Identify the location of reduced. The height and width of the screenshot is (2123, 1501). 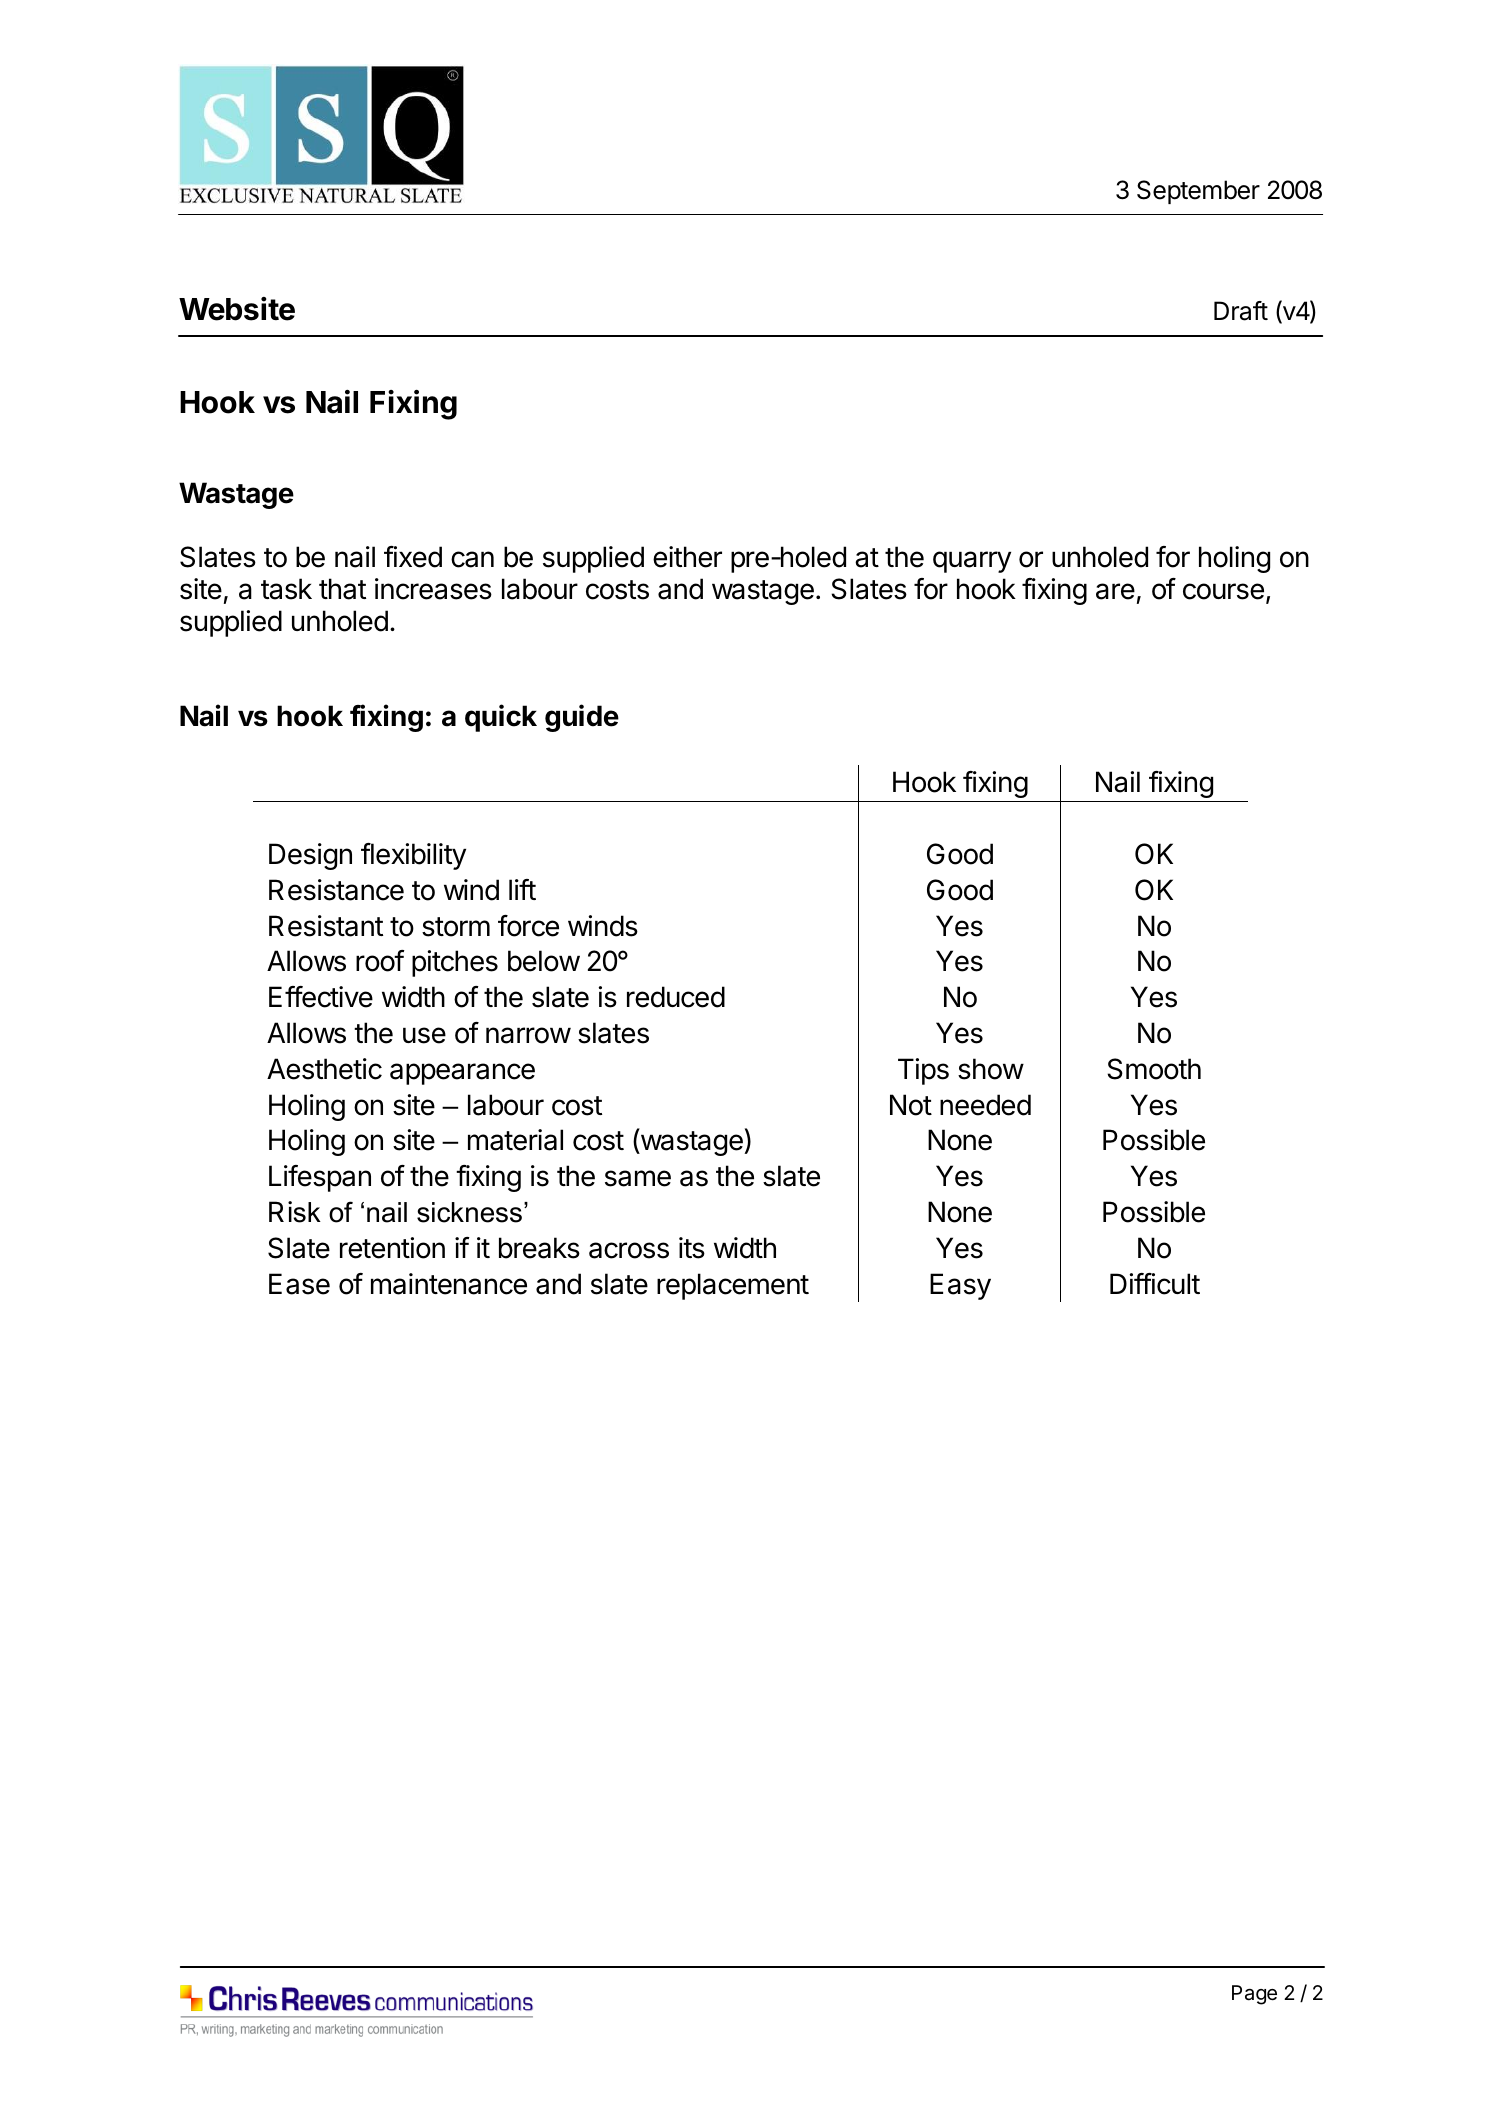
(676, 997).
